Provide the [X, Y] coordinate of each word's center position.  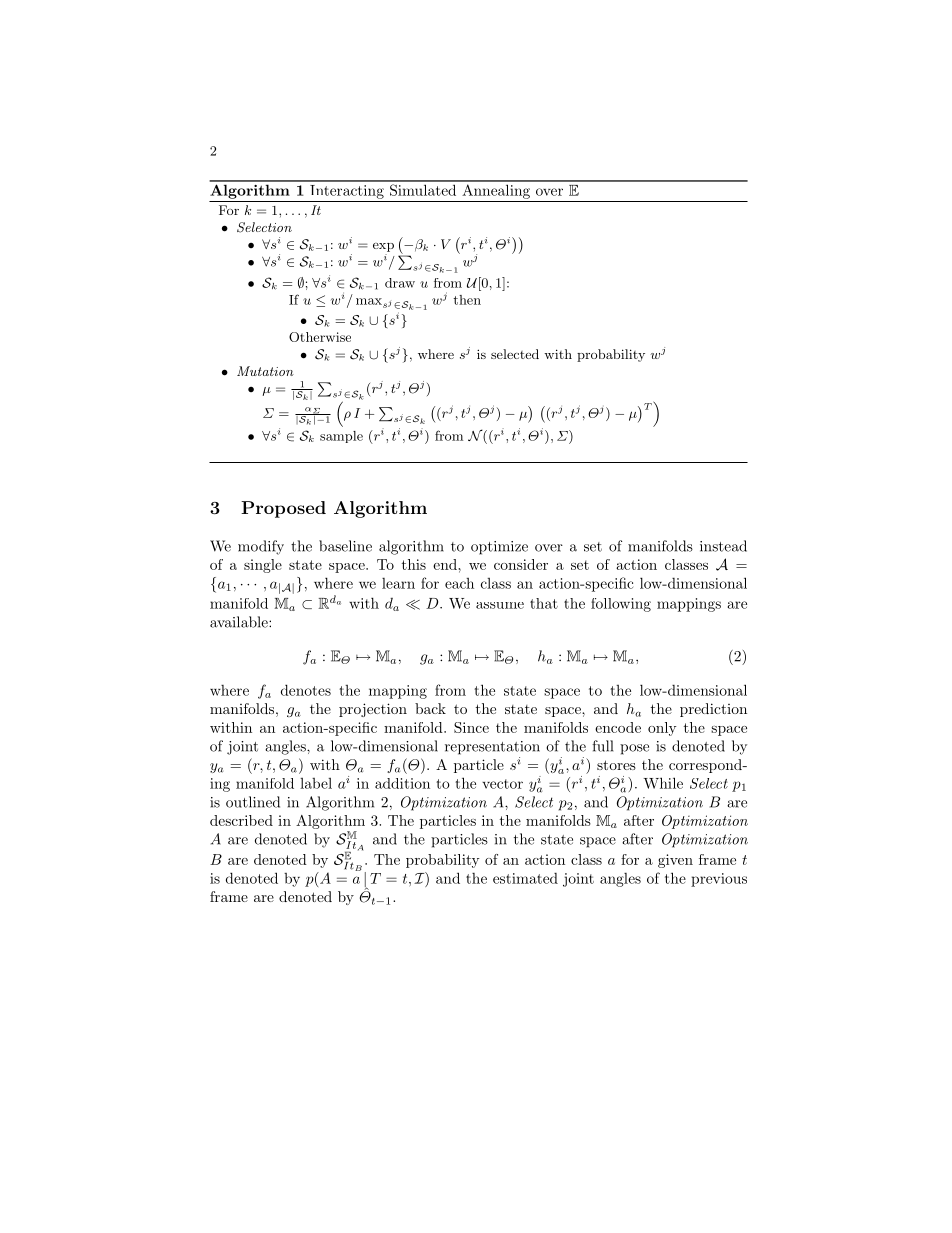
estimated [525, 878]
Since [471, 727]
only [662, 729]
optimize [499, 548]
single [263, 566]
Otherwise [320, 337]
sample [341, 437]
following [621, 605]
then [467, 300]
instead [723, 546]
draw [400, 283]
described [241, 820]
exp [383, 247]
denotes [306, 690]
